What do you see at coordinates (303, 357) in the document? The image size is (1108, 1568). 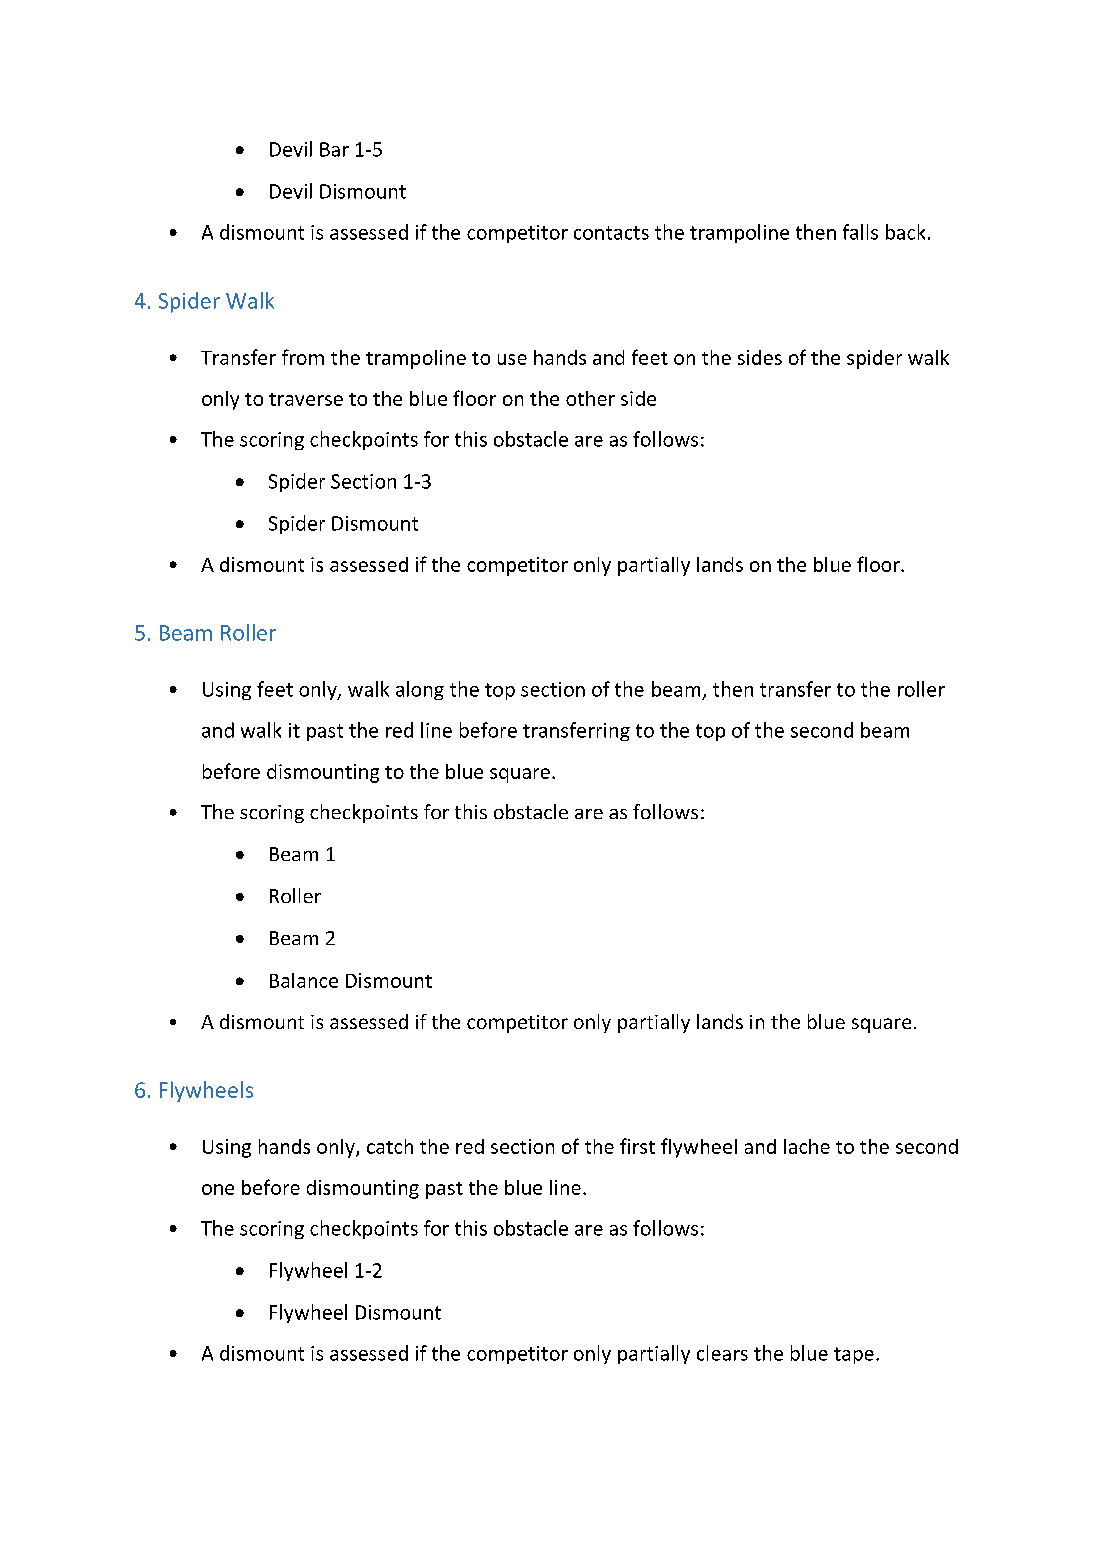 I see `from` at bounding box center [303, 357].
